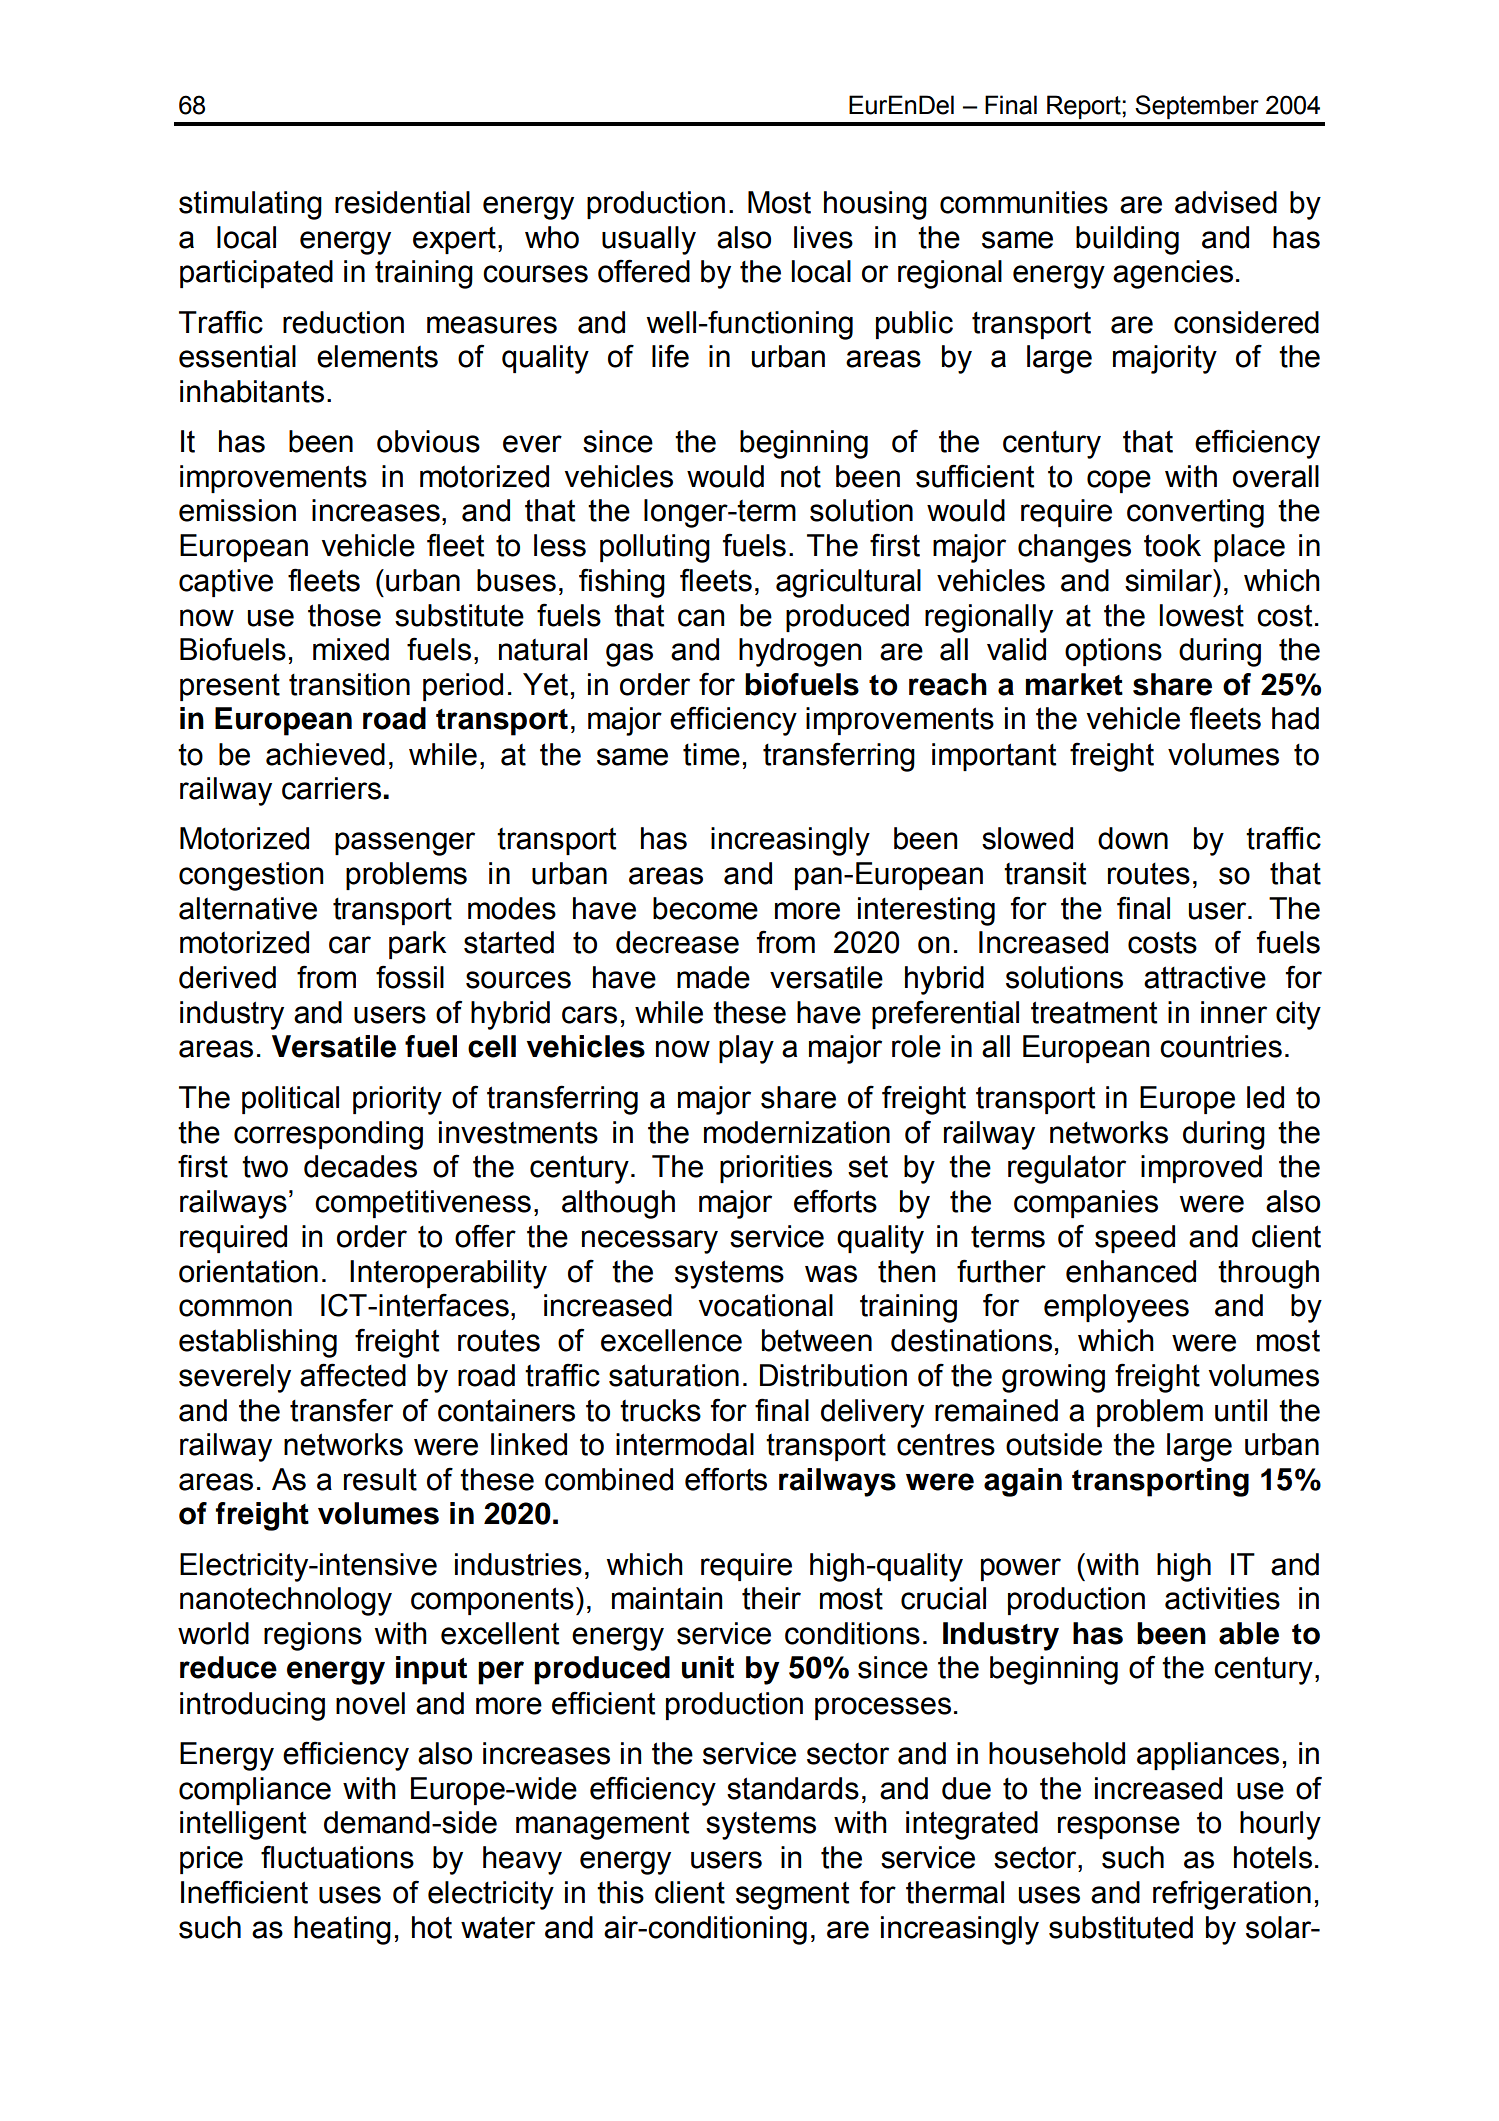 This document has width=1499, height=2121. I want to click on mixed, so click(351, 649).
